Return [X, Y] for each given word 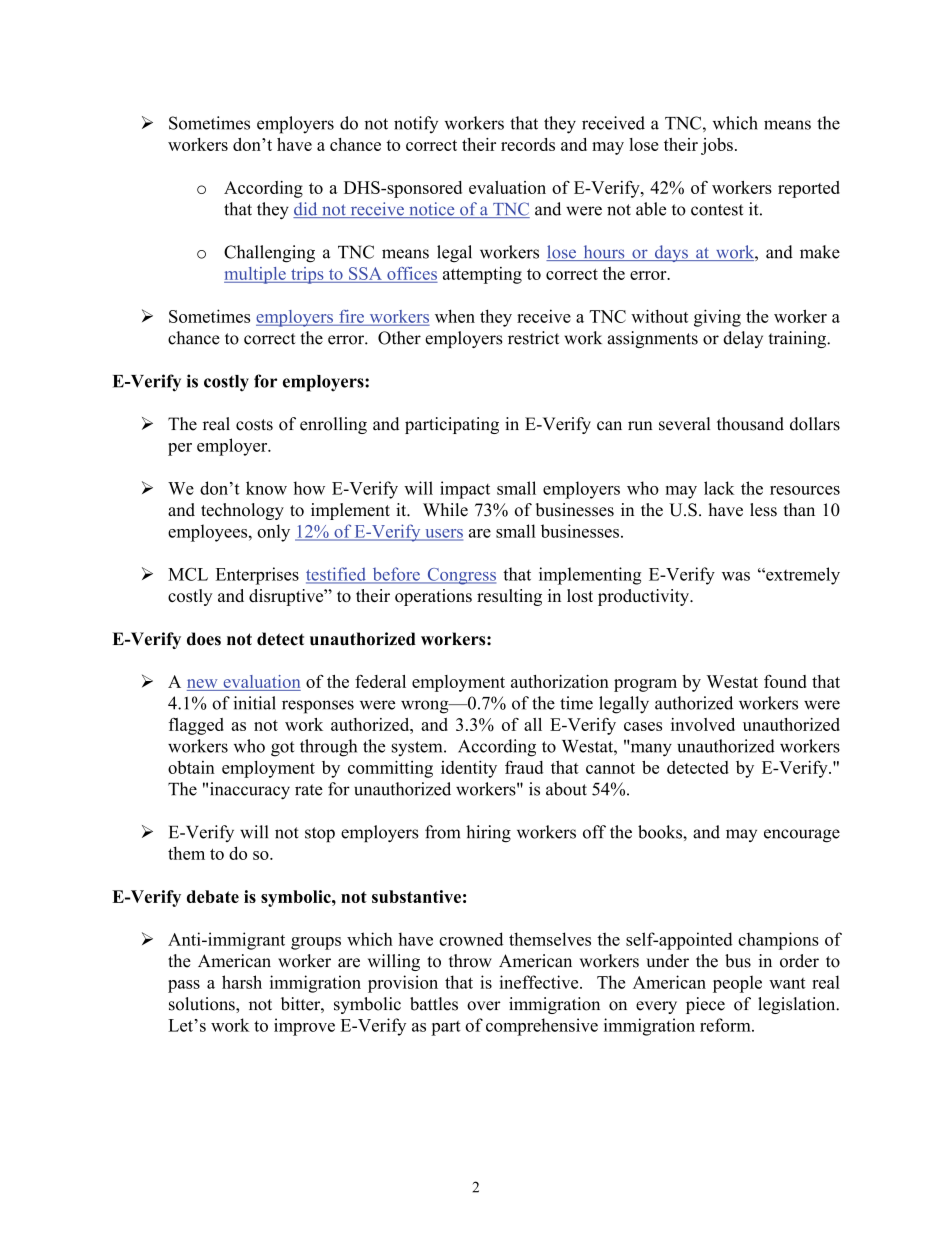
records [528, 144]
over [484, 1006]
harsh [242, 982]
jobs [717, 146]
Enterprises [257, 576]
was [736, 576]
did [306, 210]
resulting [509, 597]
